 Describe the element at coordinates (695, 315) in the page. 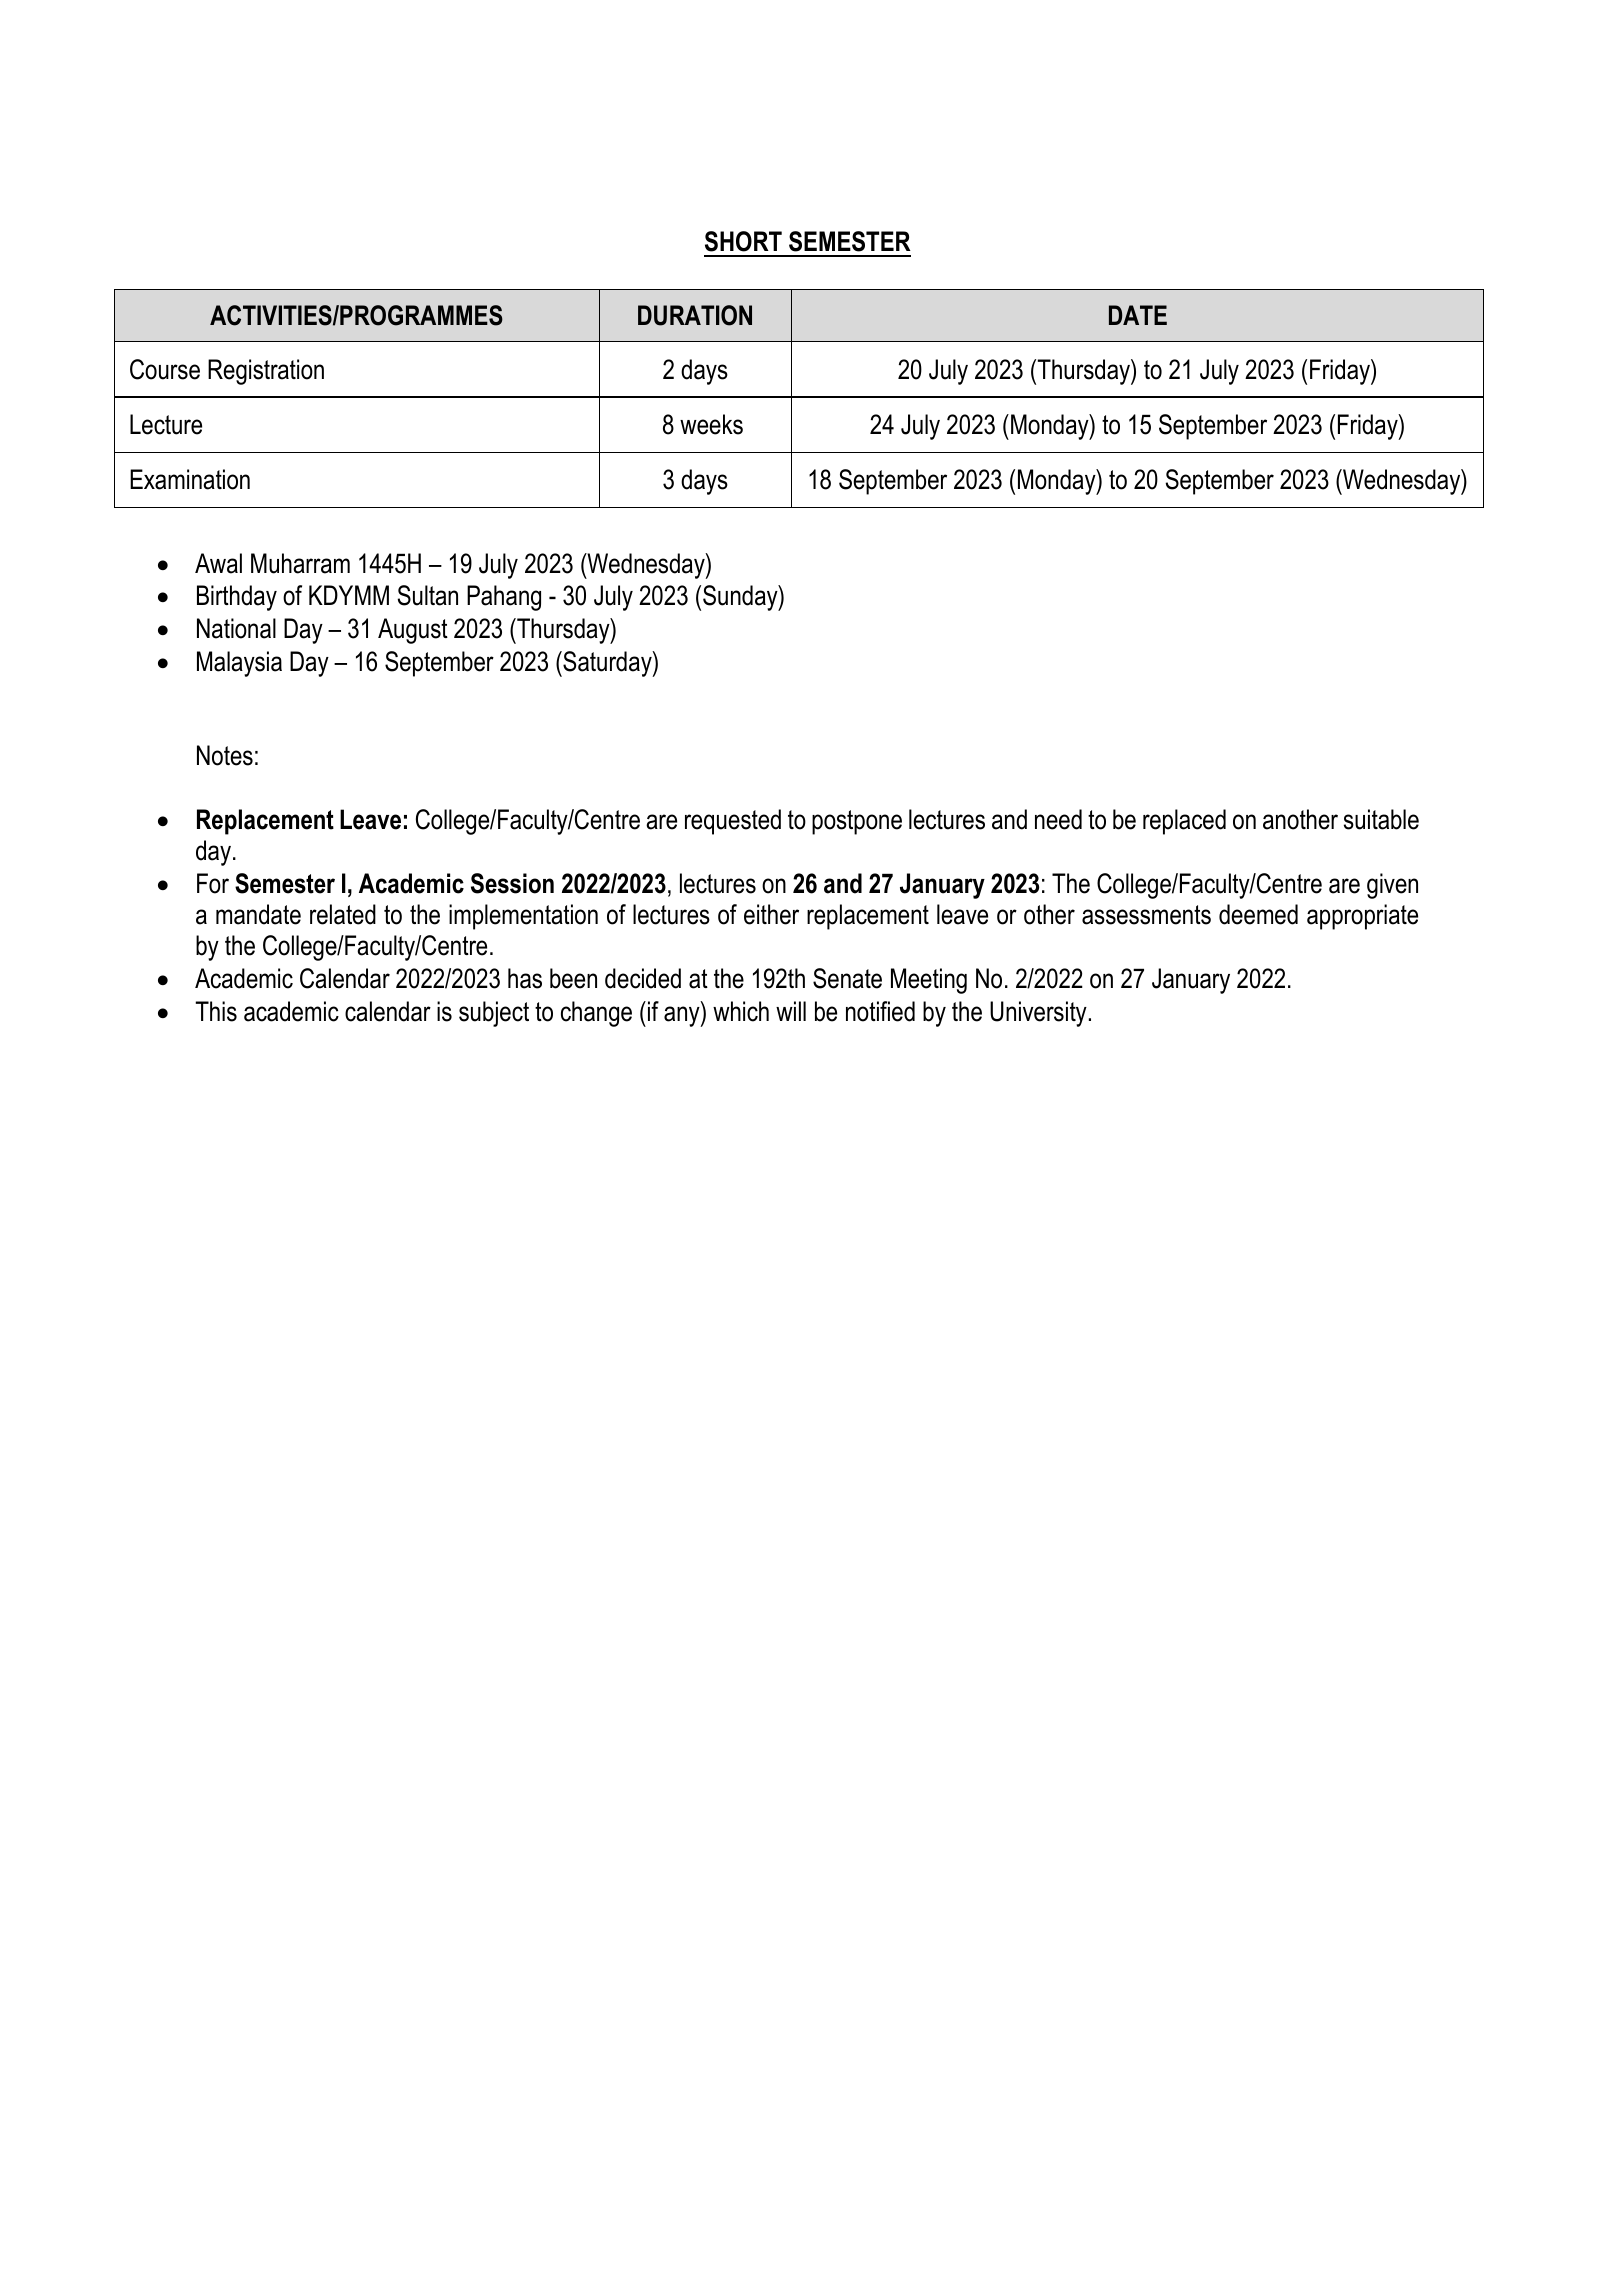

I see `DURATION` at that location.
